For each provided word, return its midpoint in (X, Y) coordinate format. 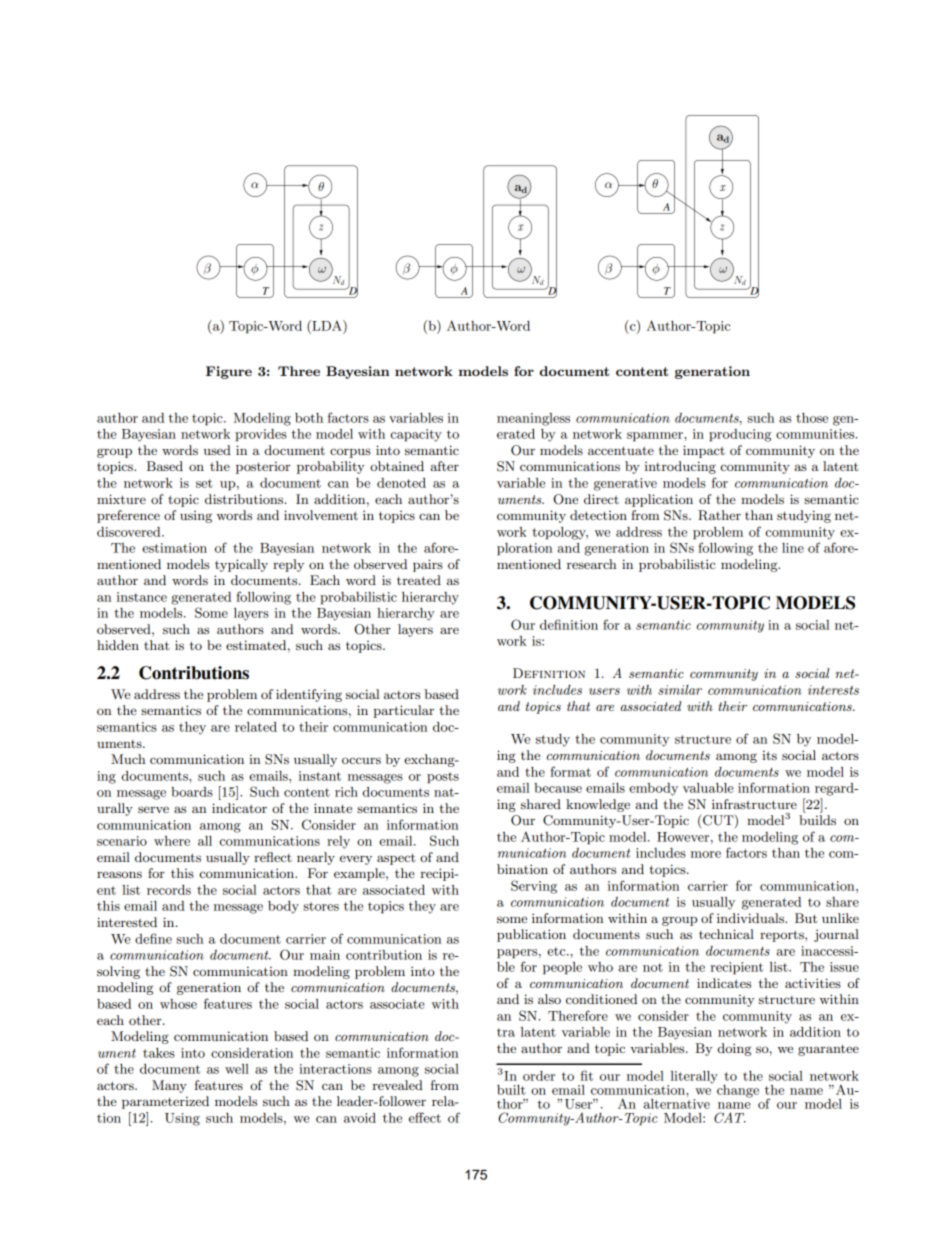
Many (169, 1086)
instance (142, 597)
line (793, 548)
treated (419, 580)
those (812, 418)
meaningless (533, 419)
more (706, 854)
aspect (396, 859)
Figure (229, 372)
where (172, 841)
